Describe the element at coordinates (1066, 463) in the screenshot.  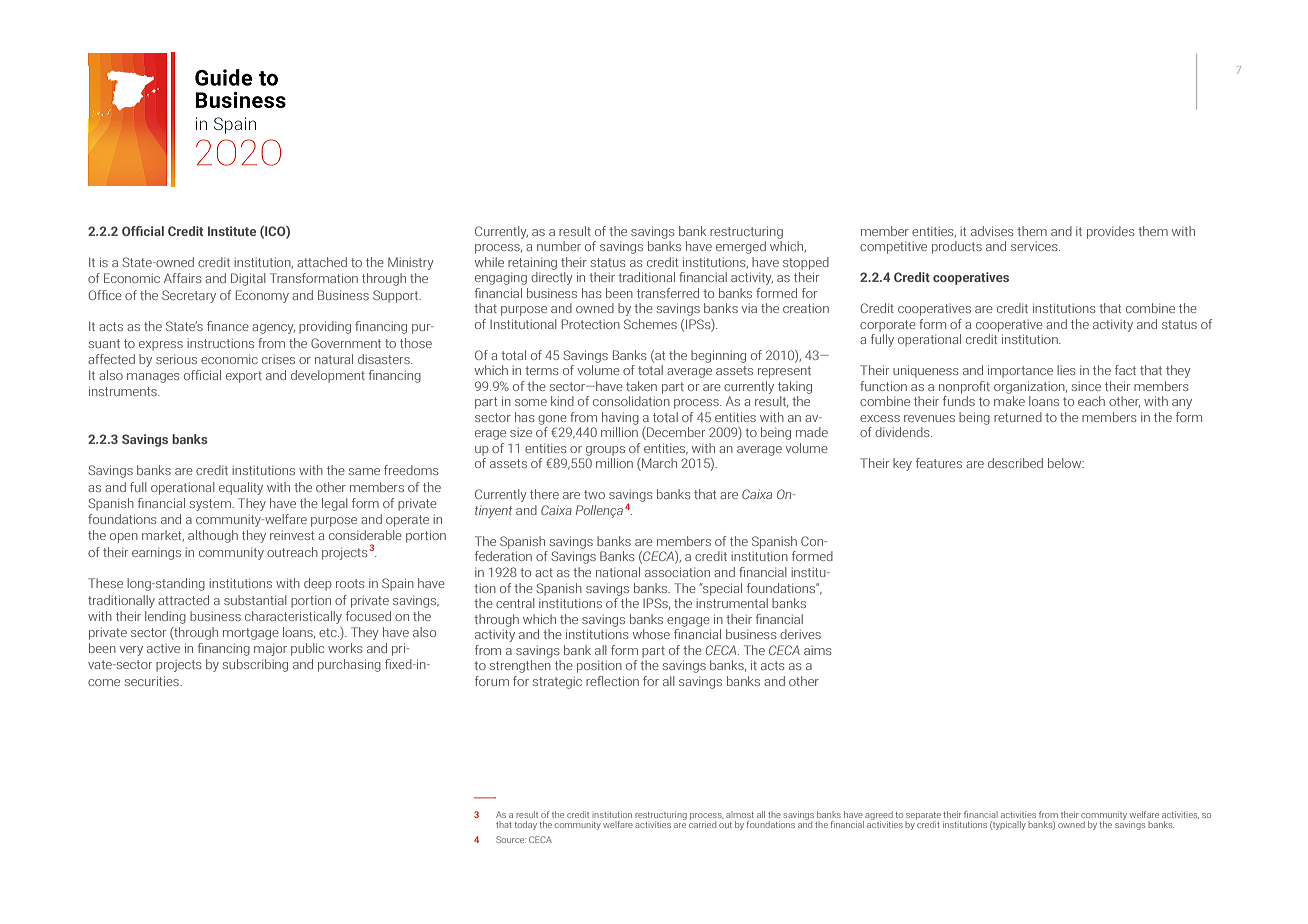
I see `below` at that location.
